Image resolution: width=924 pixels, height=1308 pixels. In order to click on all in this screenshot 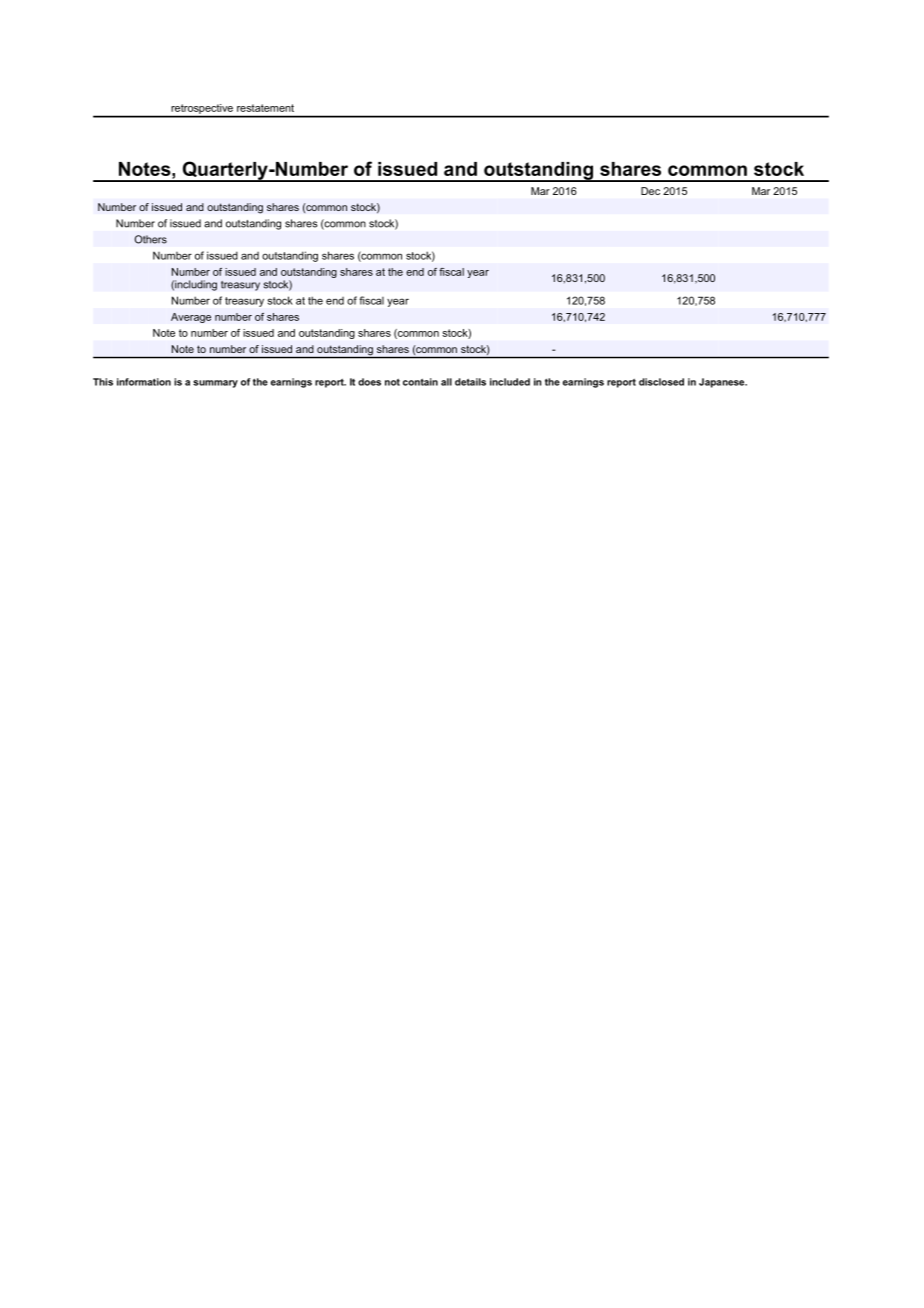, I will do `click(446, 382)`.
